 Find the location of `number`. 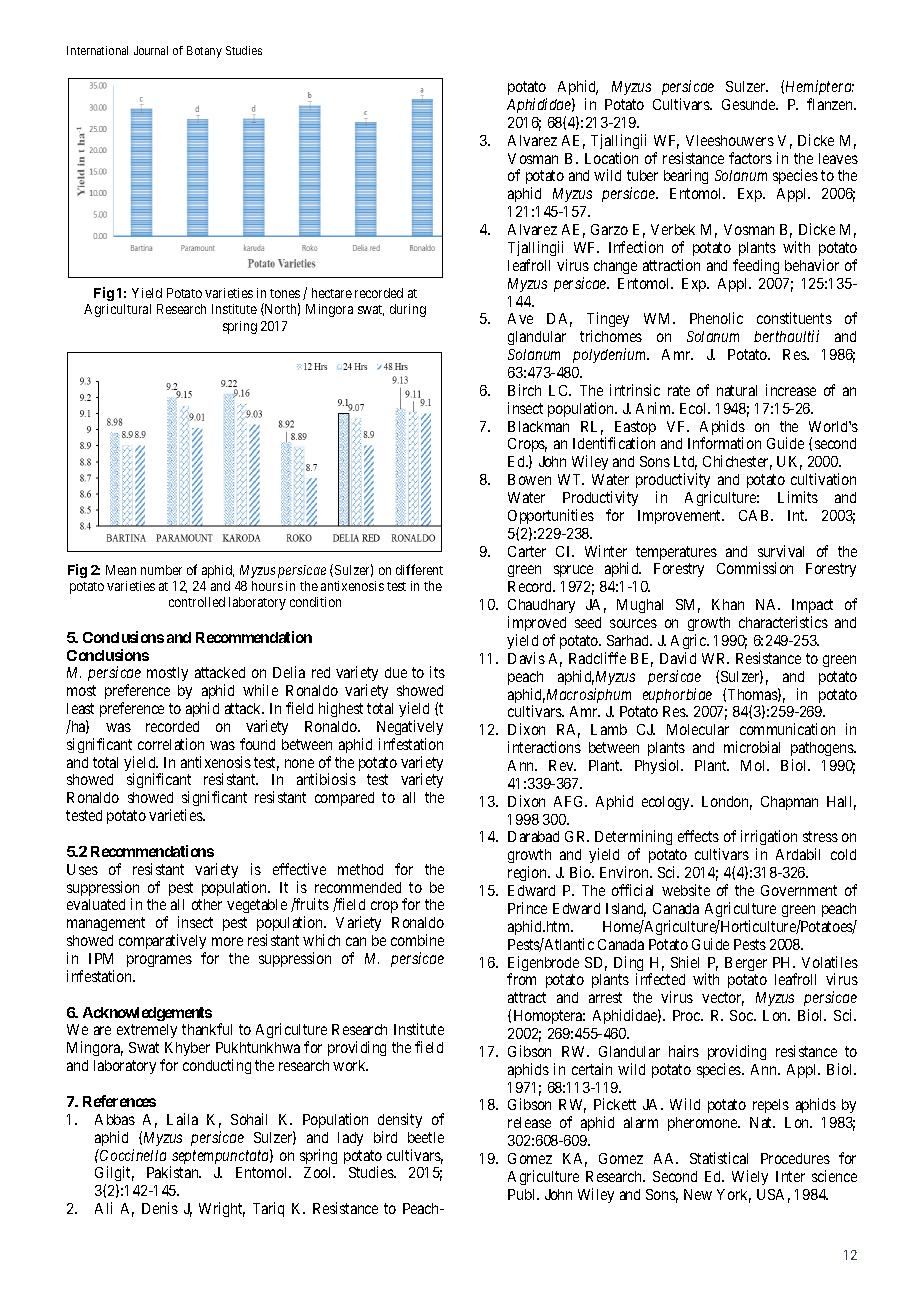

number is located at coordinates (161, 570).
